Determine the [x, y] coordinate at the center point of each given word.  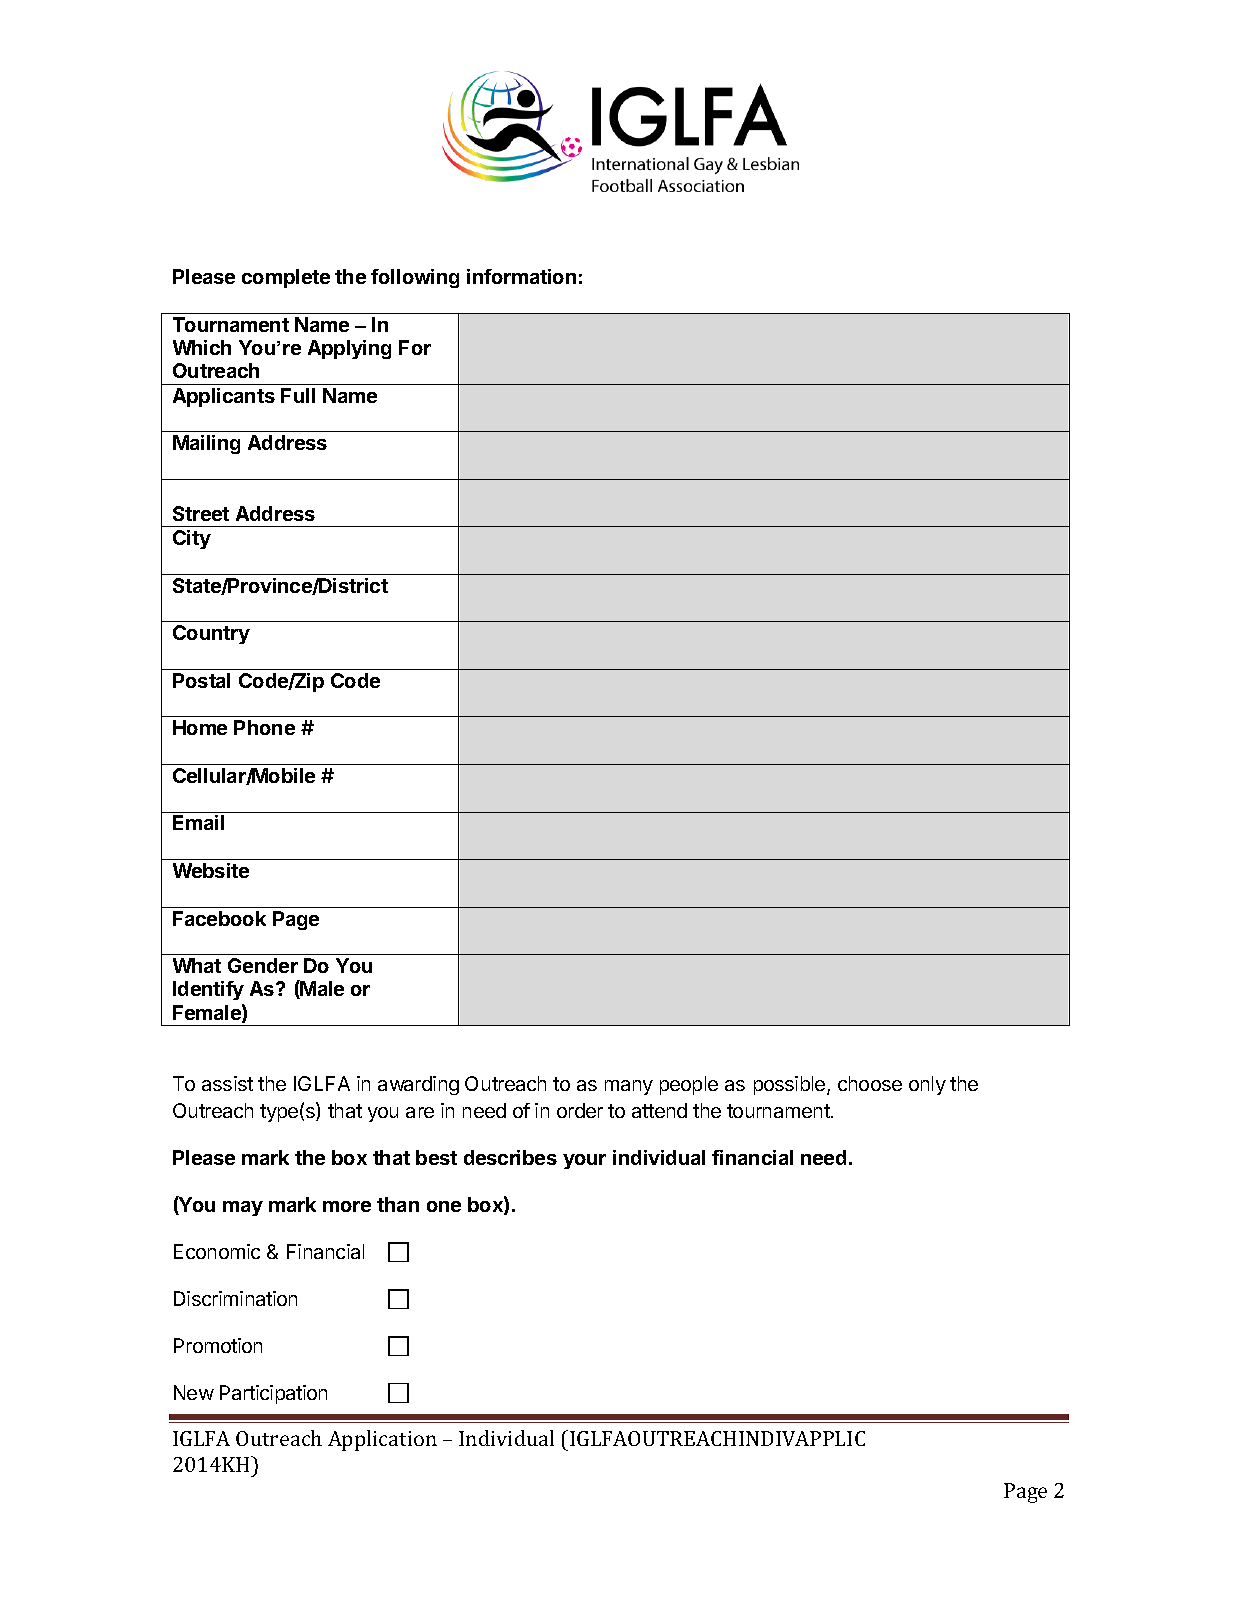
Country [211, 634]
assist [227, 1083]
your [584, 1161]
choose [870, 1083]
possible [791, 1085]
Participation [273, 1394]
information [521, 276]
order [580, 1110]
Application [382, 1440]
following [415, 278]
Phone [264, 727]
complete [286, 278]
